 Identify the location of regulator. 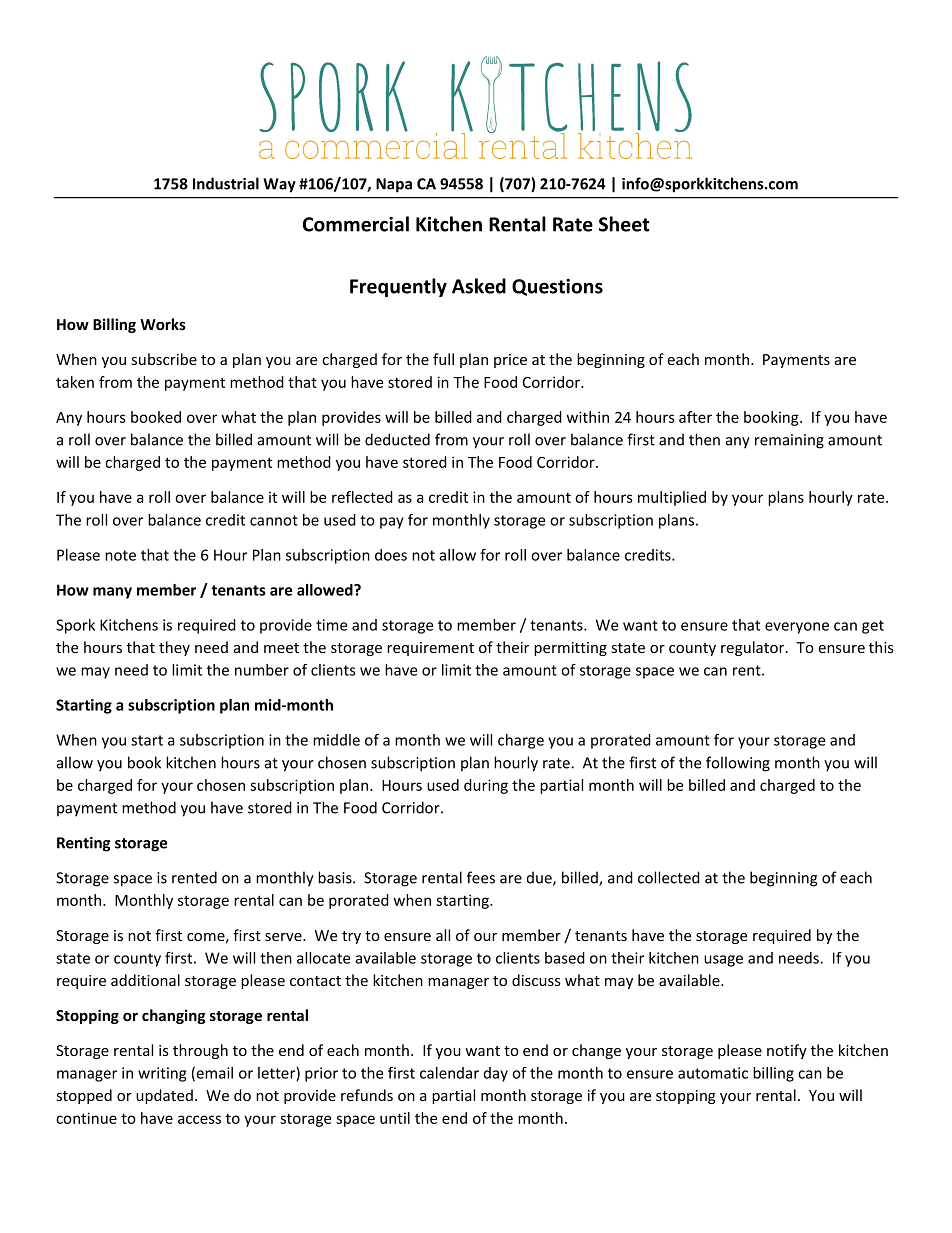
(754, 648).
